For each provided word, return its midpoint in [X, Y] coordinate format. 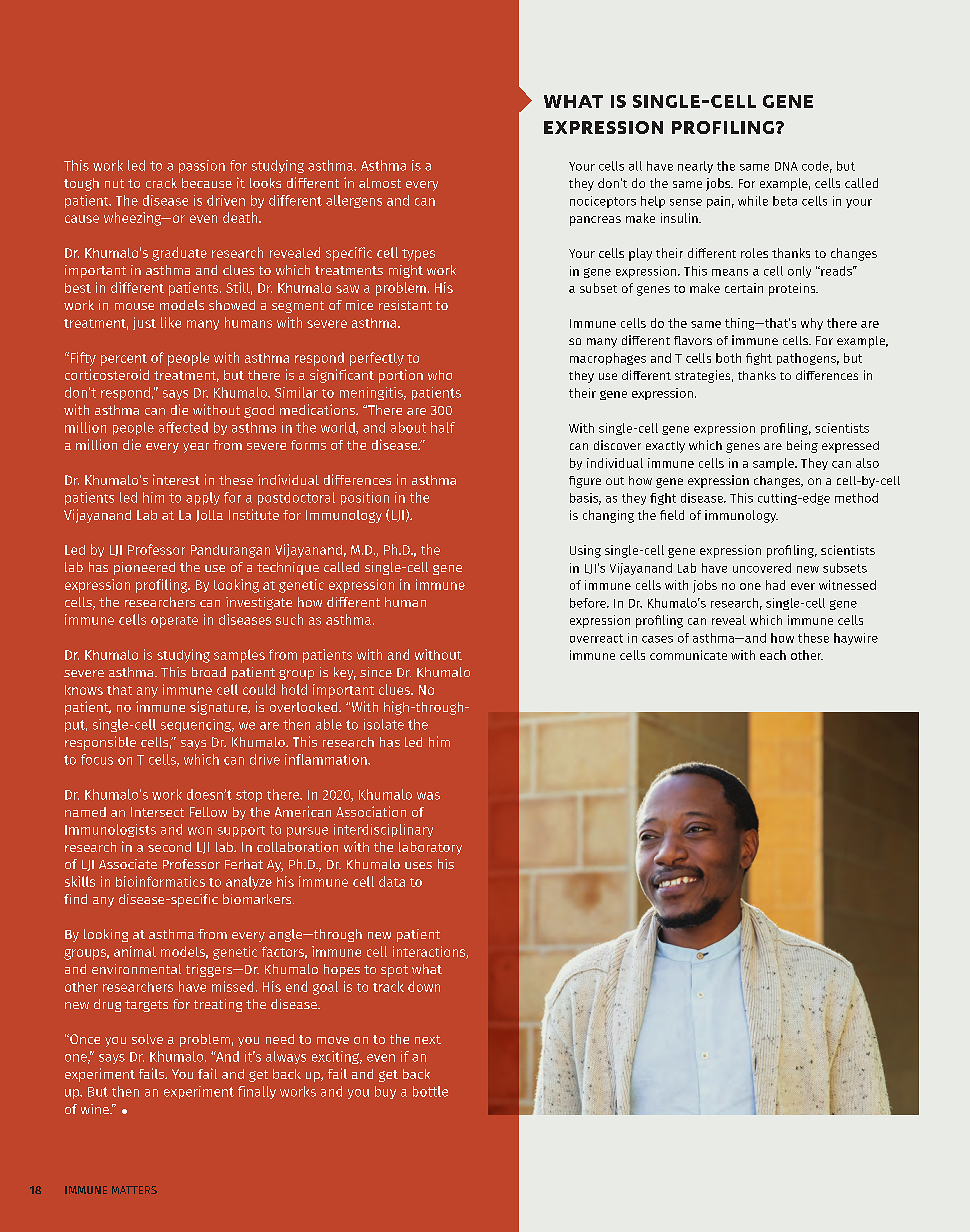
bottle [430, 1091]
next [428, 1039]
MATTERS [134, 1190]
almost [380, 183]
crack [161, 183]
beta [785, 201]
